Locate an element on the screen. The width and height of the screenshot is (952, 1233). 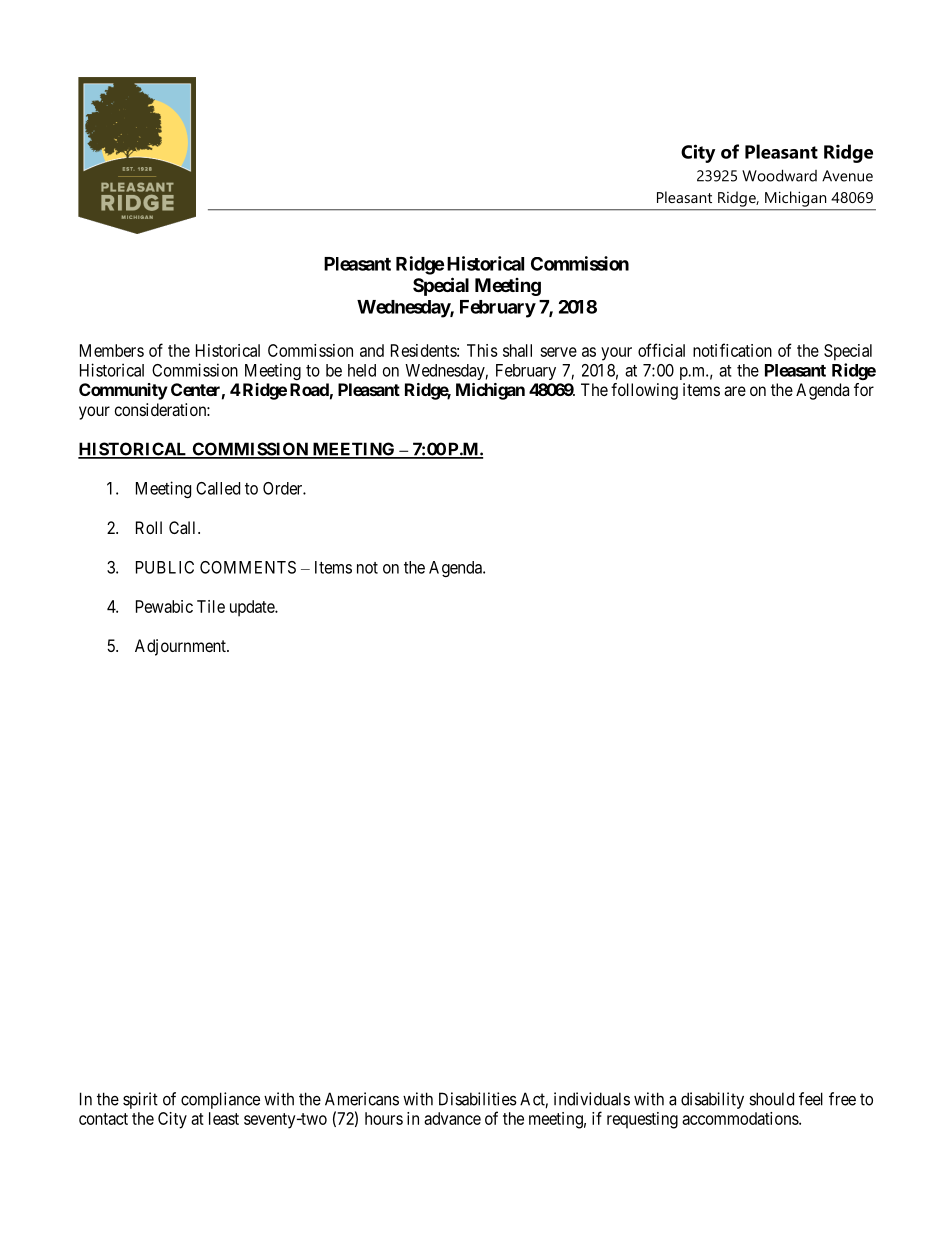
Adjournment is located at coordinates (181, 647).
